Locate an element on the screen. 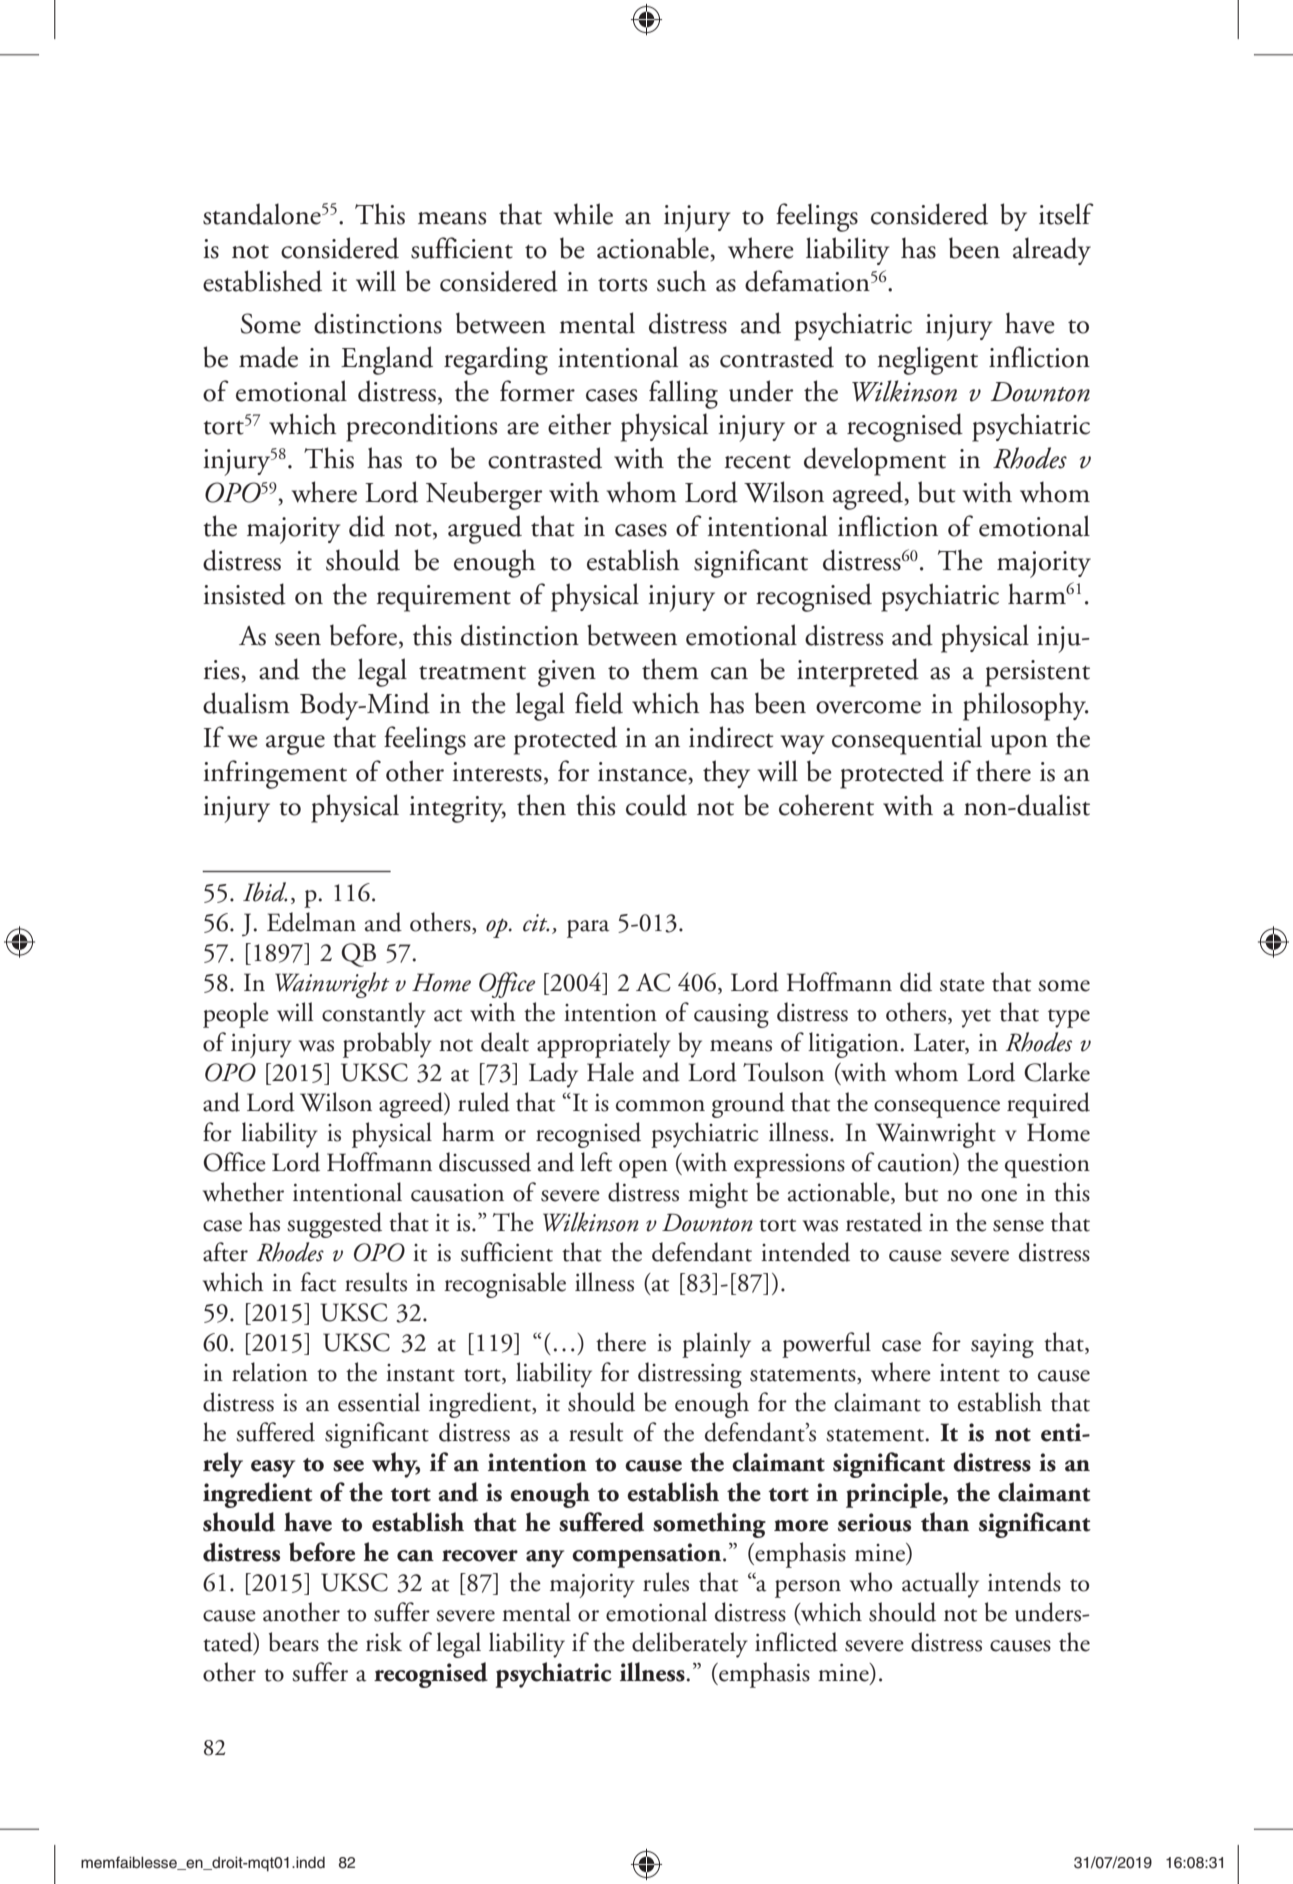 The width and height of the screenshot is (1293, 1884). made is located at coordinates (268, 357).
